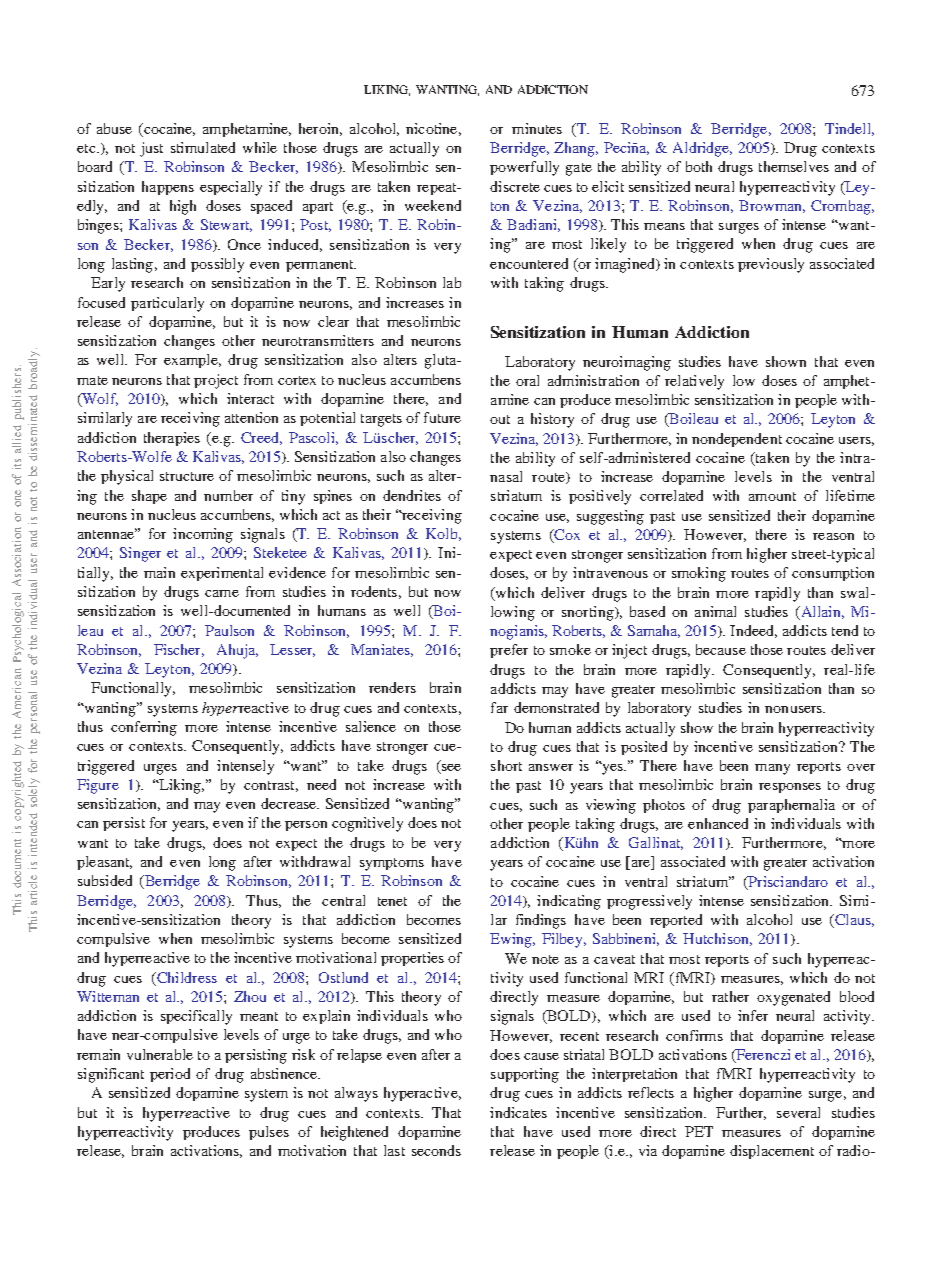 This screenshot has height=1270, width=952. Describe the element at coordinates (216, 381) in the screenshot. I see `project` at that location.
